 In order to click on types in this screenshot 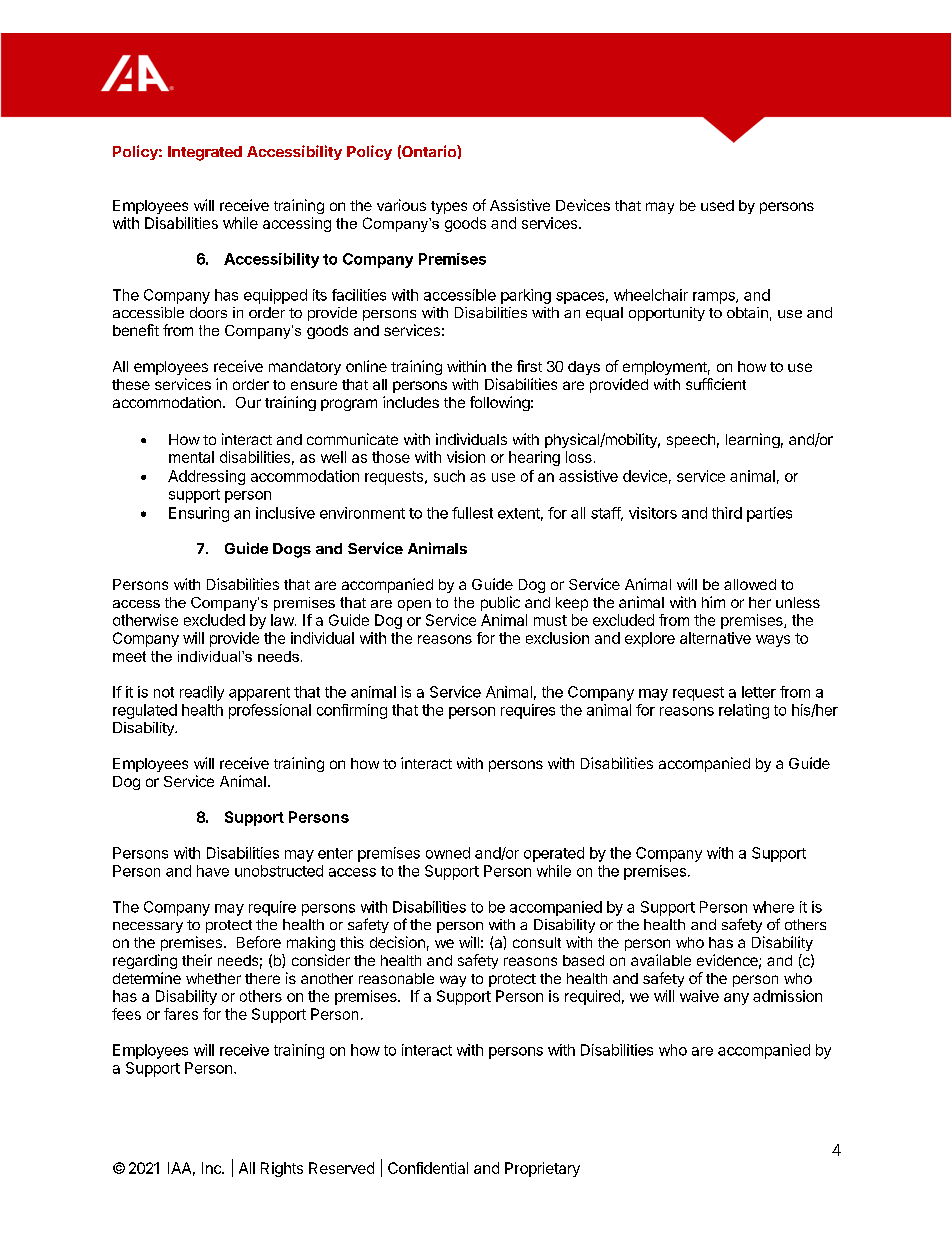, I will do `click(449, 207)`.
